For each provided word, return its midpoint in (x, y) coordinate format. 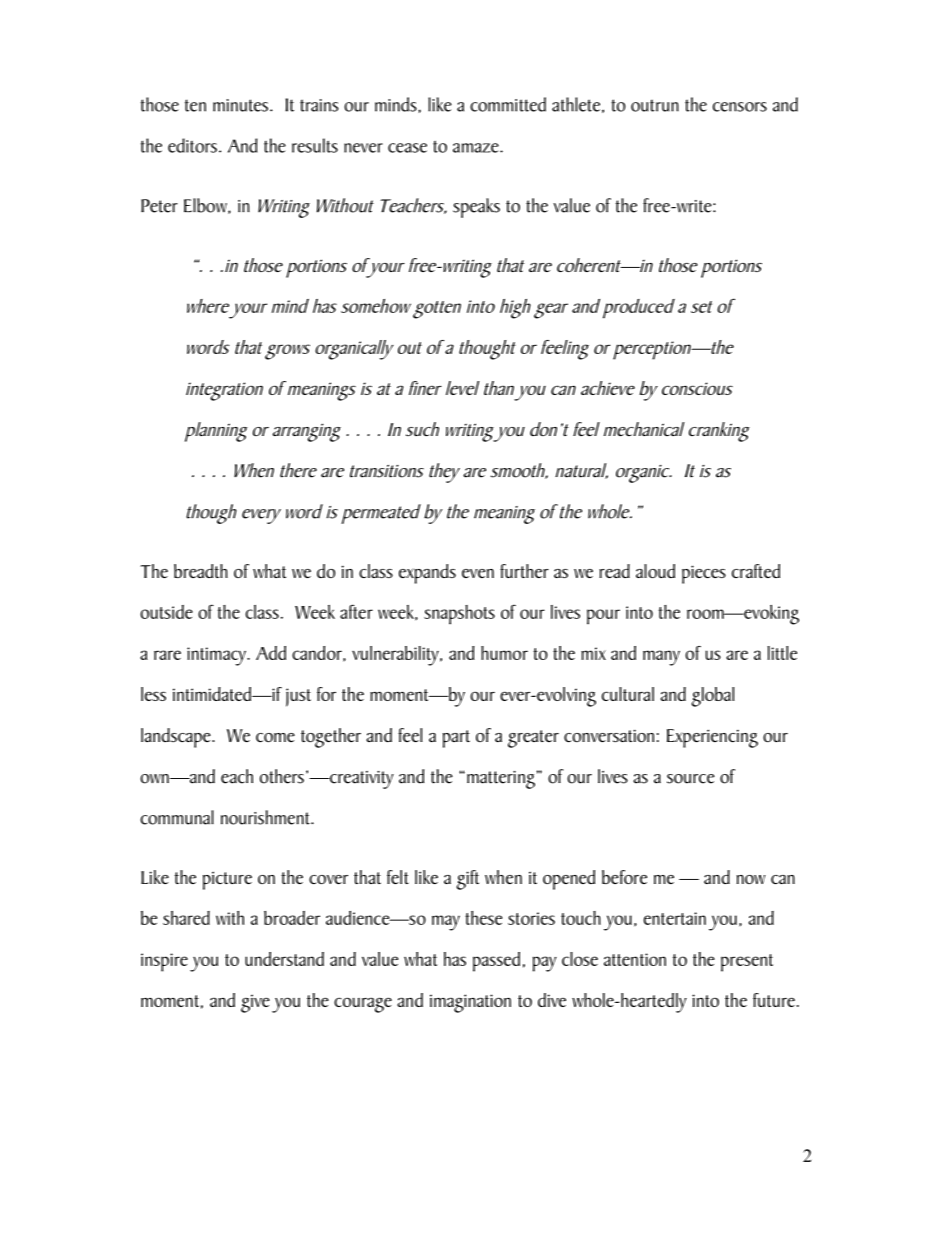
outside (166, 612)
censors (740, 107)
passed (496, 962)
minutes (240, 105)
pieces (704, 574)
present (747, 963)
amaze (477, 148)
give (255, 1003)
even (478, 573)
